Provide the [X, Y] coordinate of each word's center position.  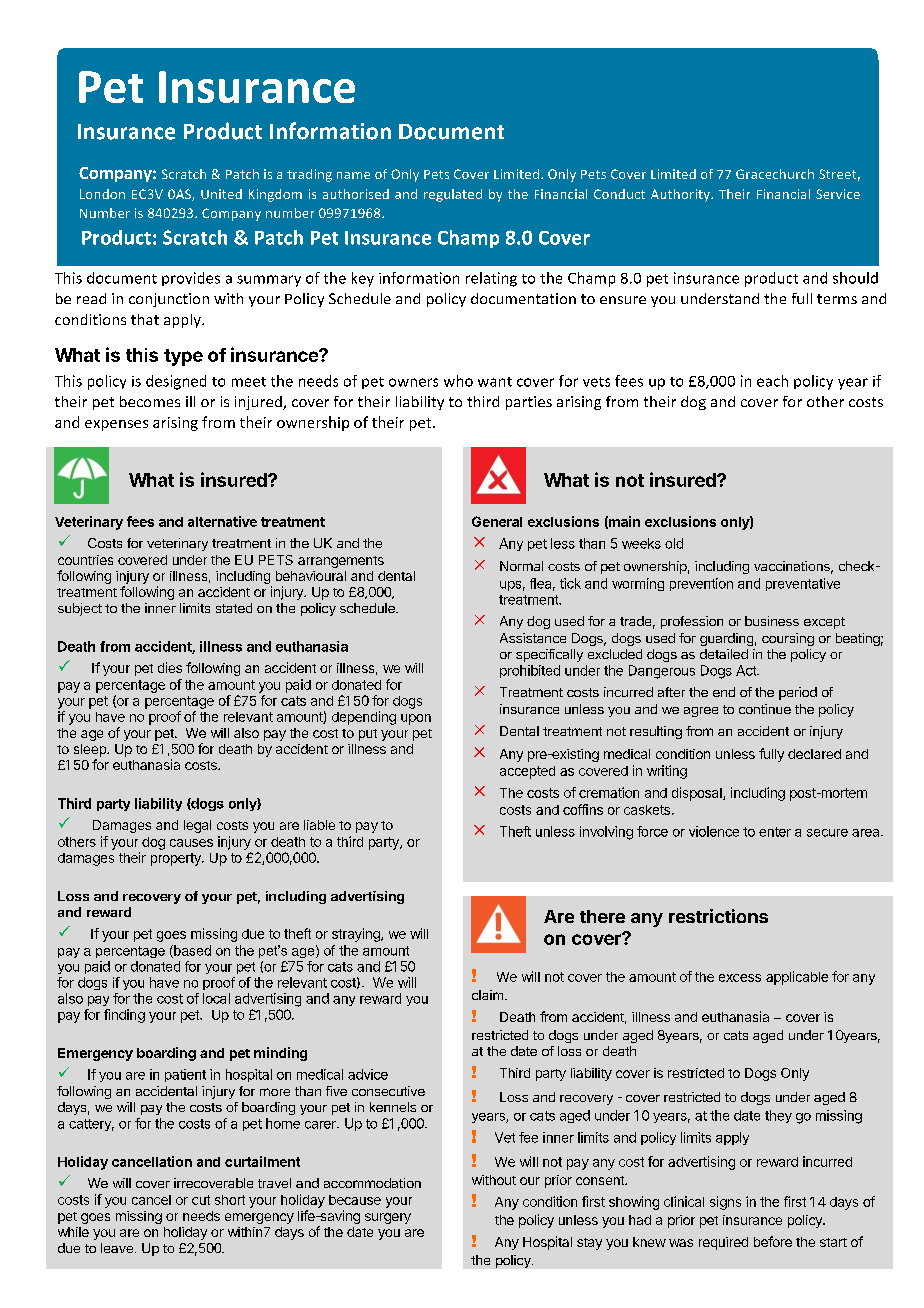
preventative [803, 584]
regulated [453, 195]
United [221, 194]
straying [357, 935]
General [497, 521]
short [230, 1200]
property [177, 859]
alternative [222, 521]
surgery [388, 1218]
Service [838, 194]
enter [775, 832]
